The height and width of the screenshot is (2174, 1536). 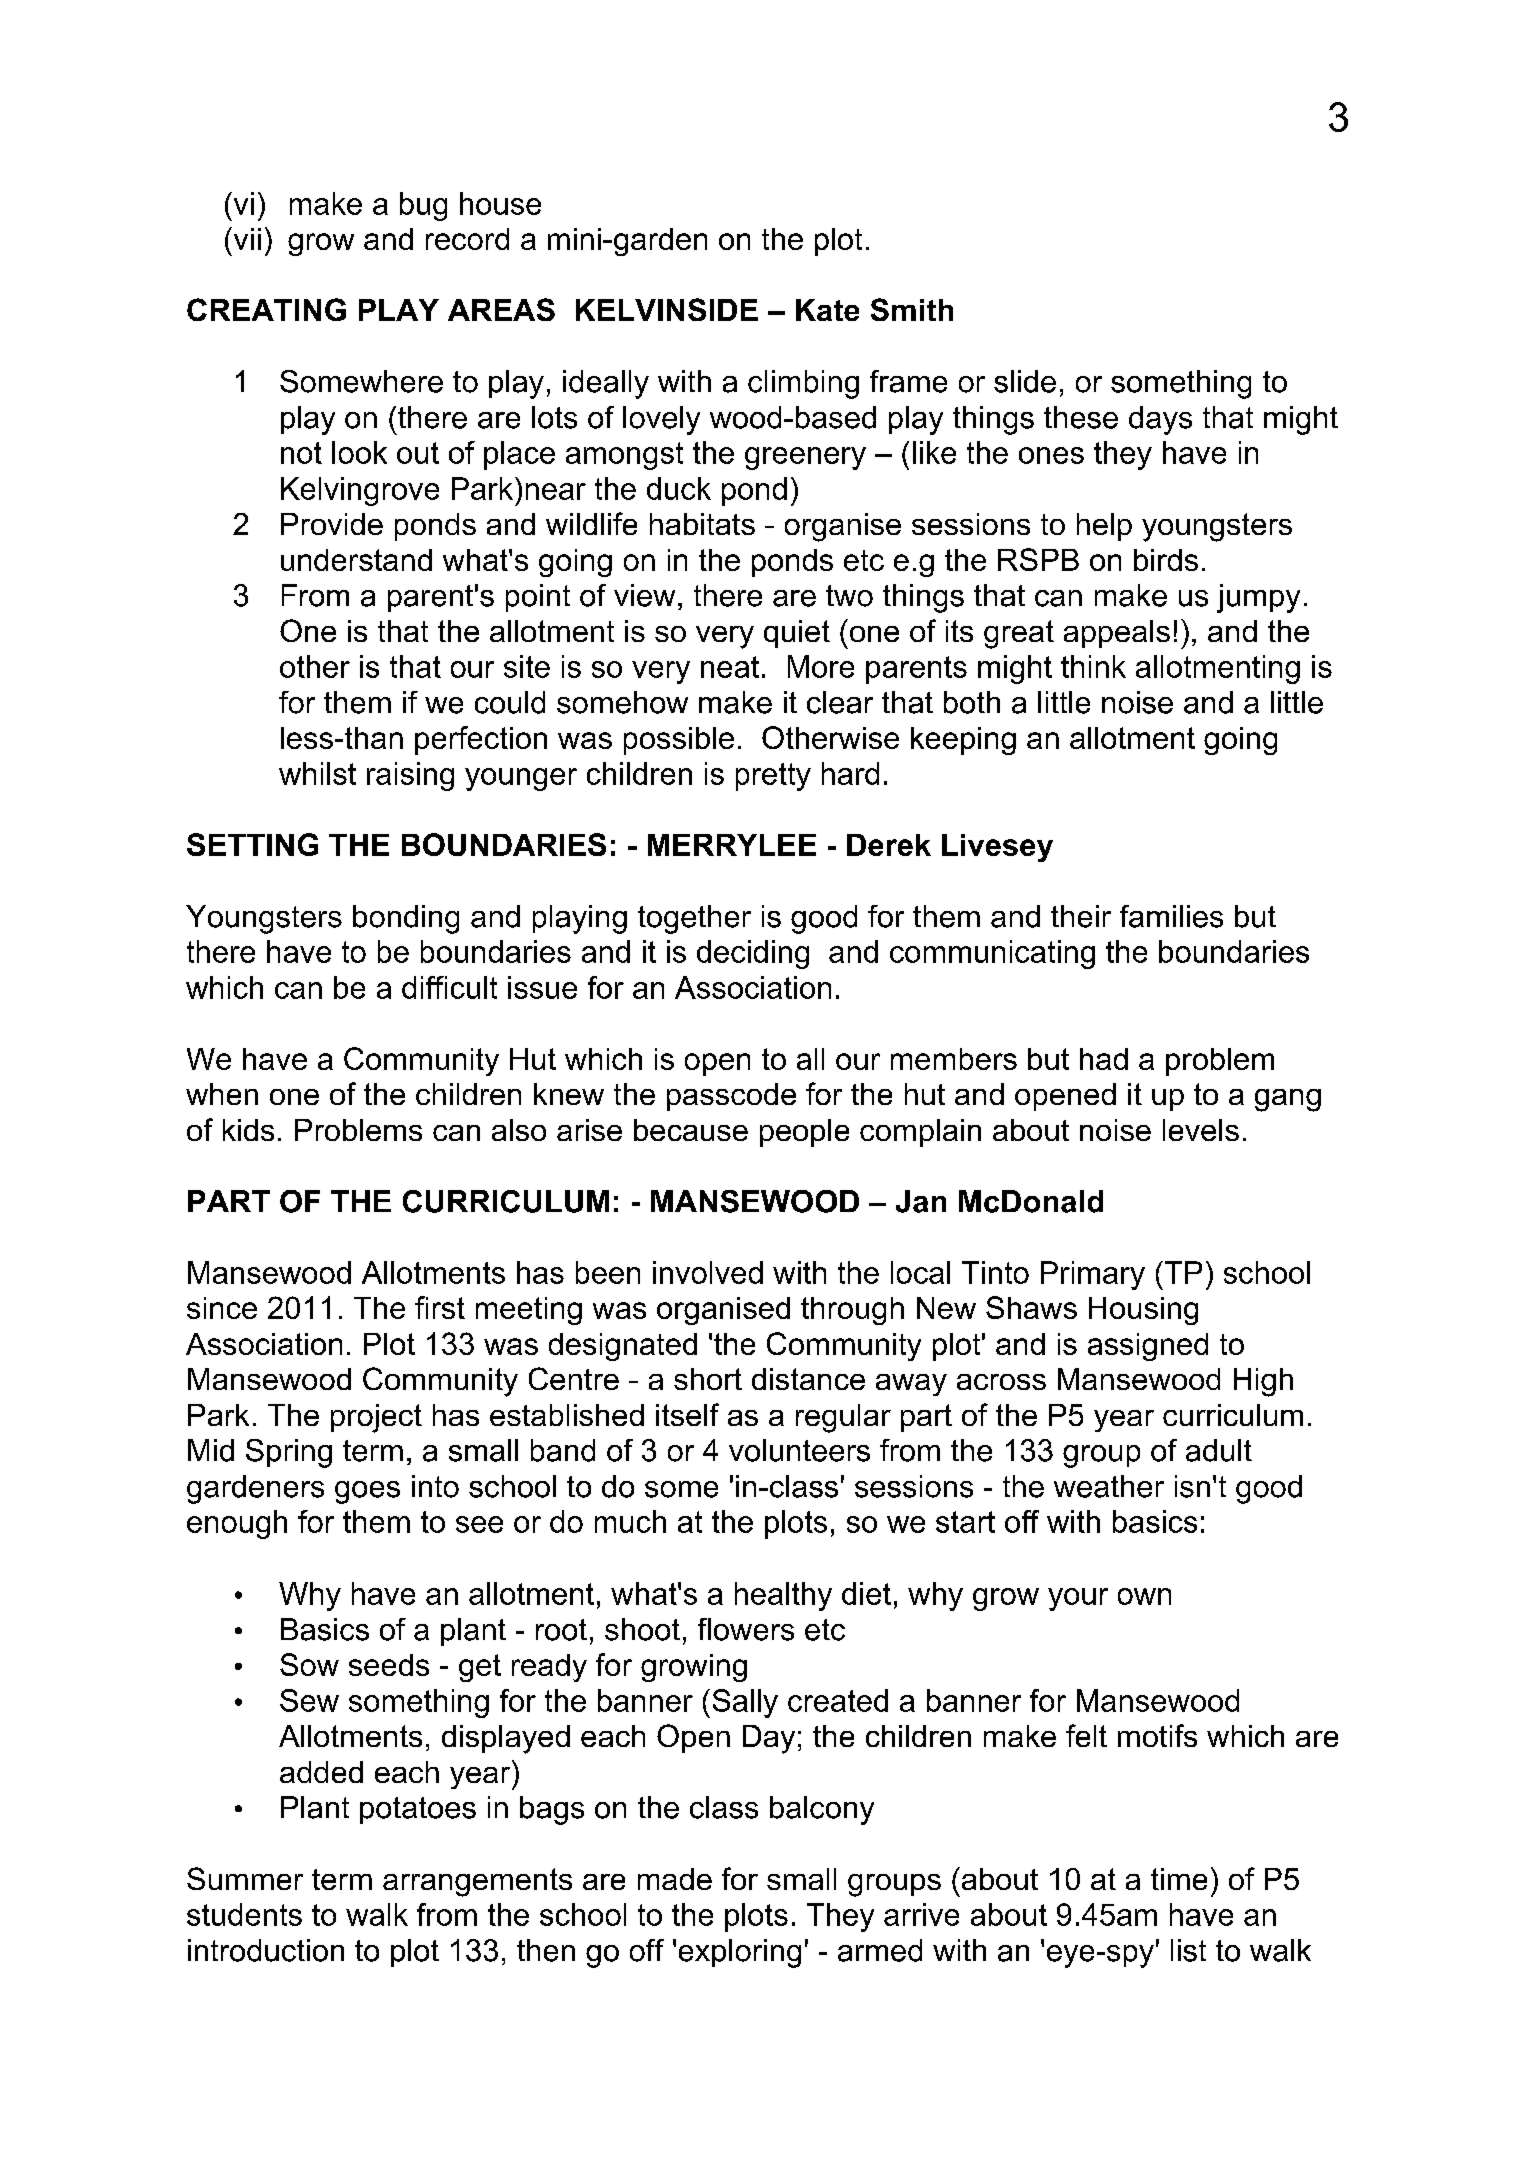 What do you see at coordinates (1109, 1486) in the screenshot?
I see `weather` at bounding box center [1109, 1486].
